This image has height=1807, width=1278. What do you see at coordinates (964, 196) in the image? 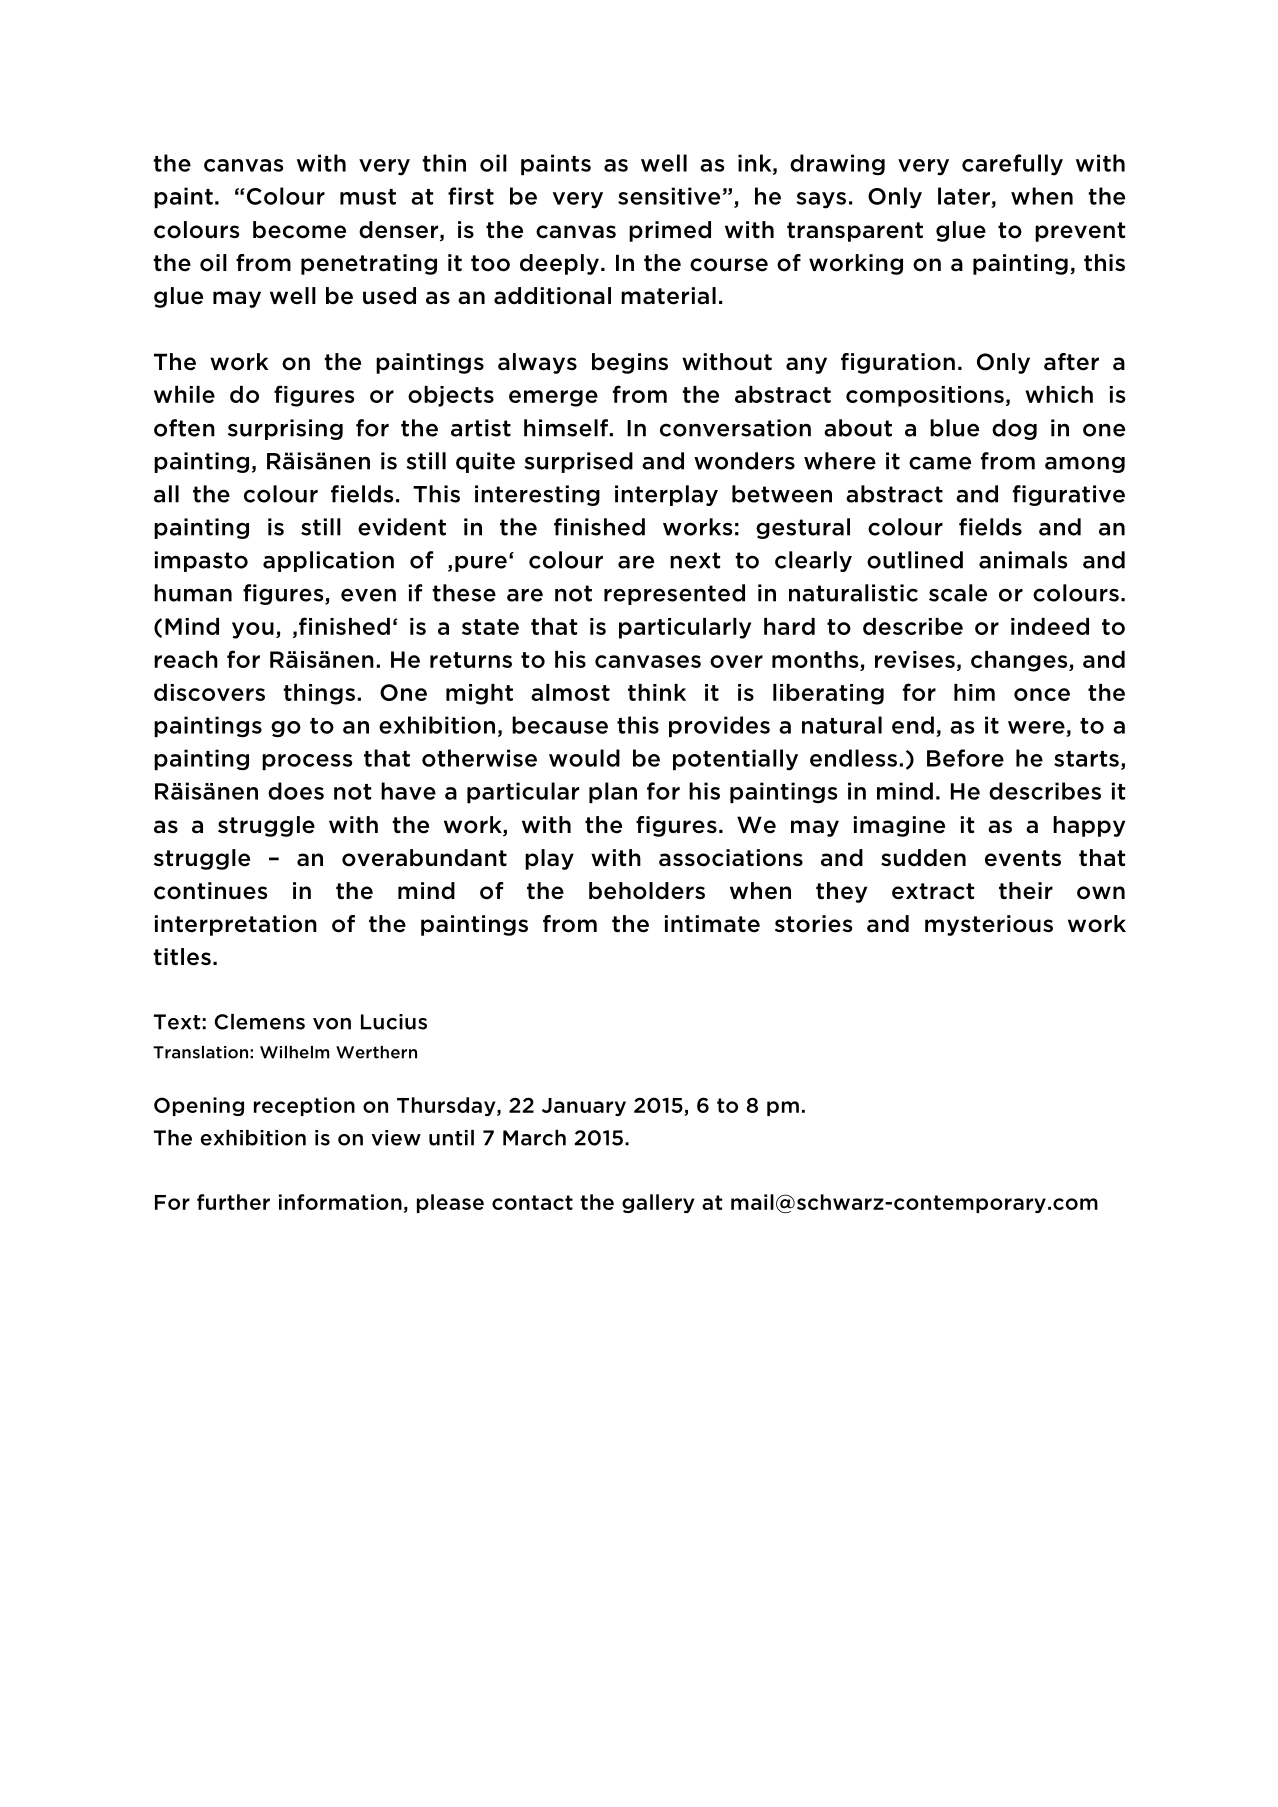
I see `later` at bounding box center [964, 196].
